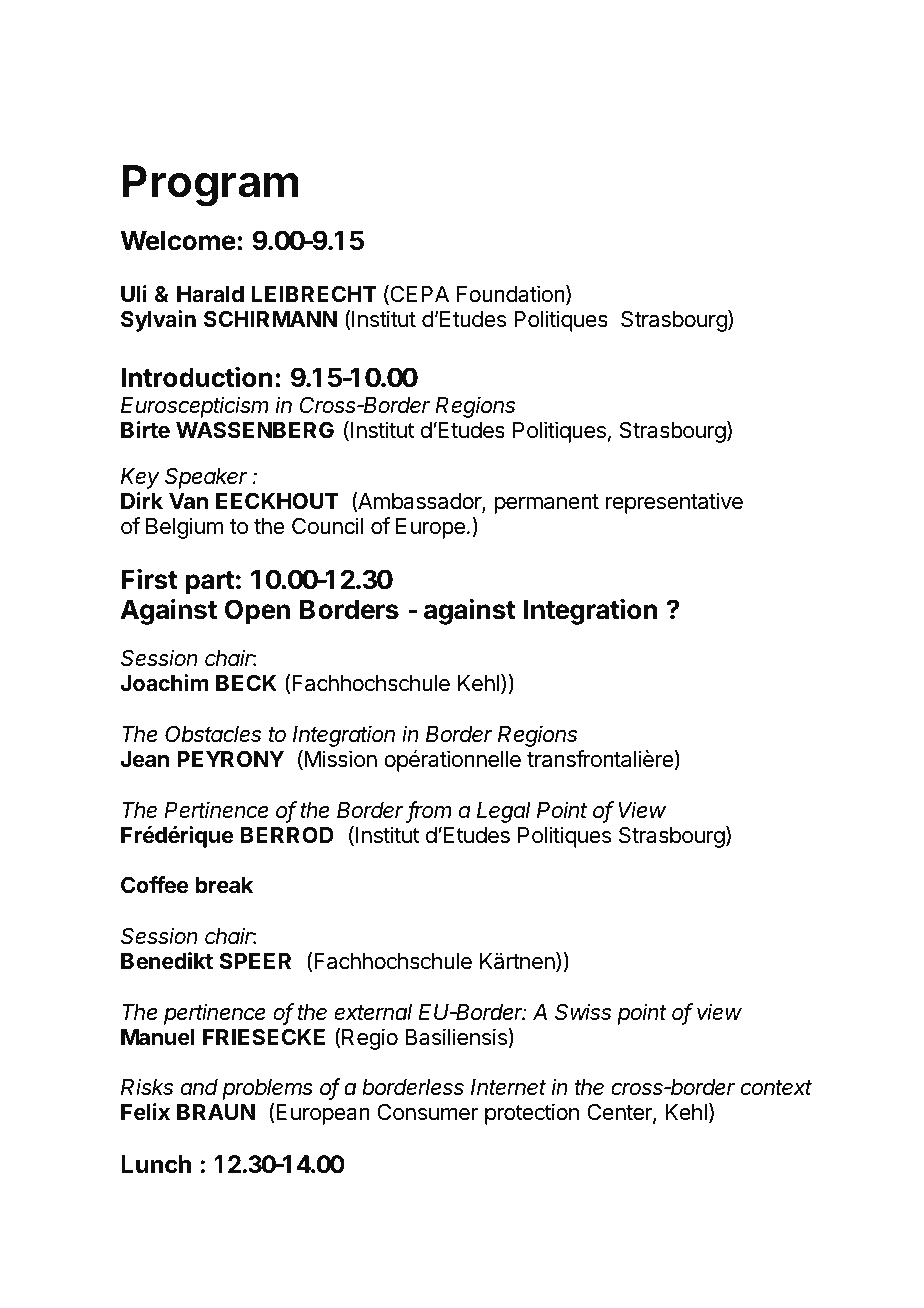  What do you see at coordinates (504, 812) in the screenshot?
I see `Legal` at bounding box center [504, 812].
